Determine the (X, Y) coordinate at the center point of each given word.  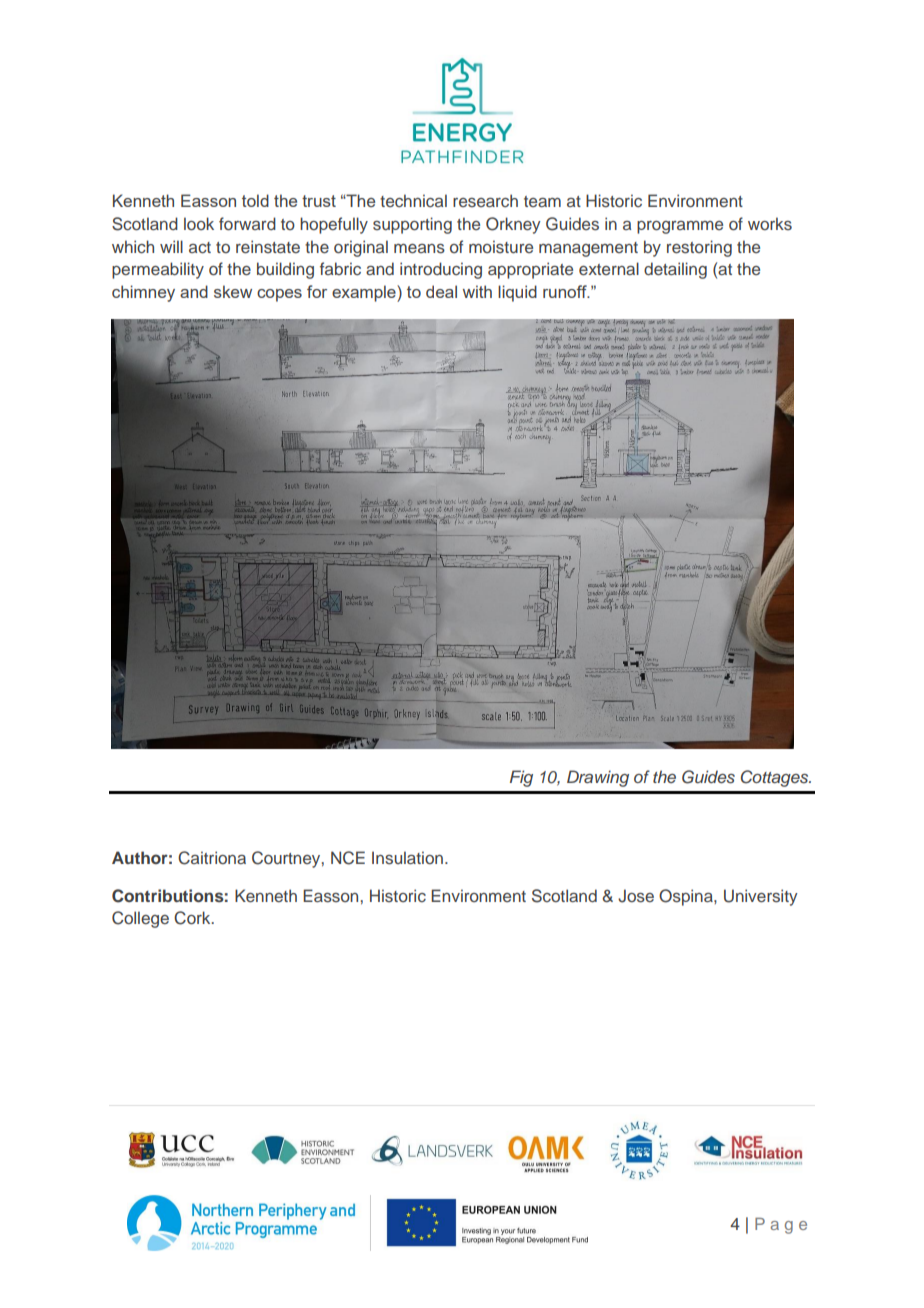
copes (279, 295)
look (199, 223)
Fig (521, 778)
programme (680, 227)
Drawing (598, 778)
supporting (412, 225)
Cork (193, 918)
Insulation (407, 858)
